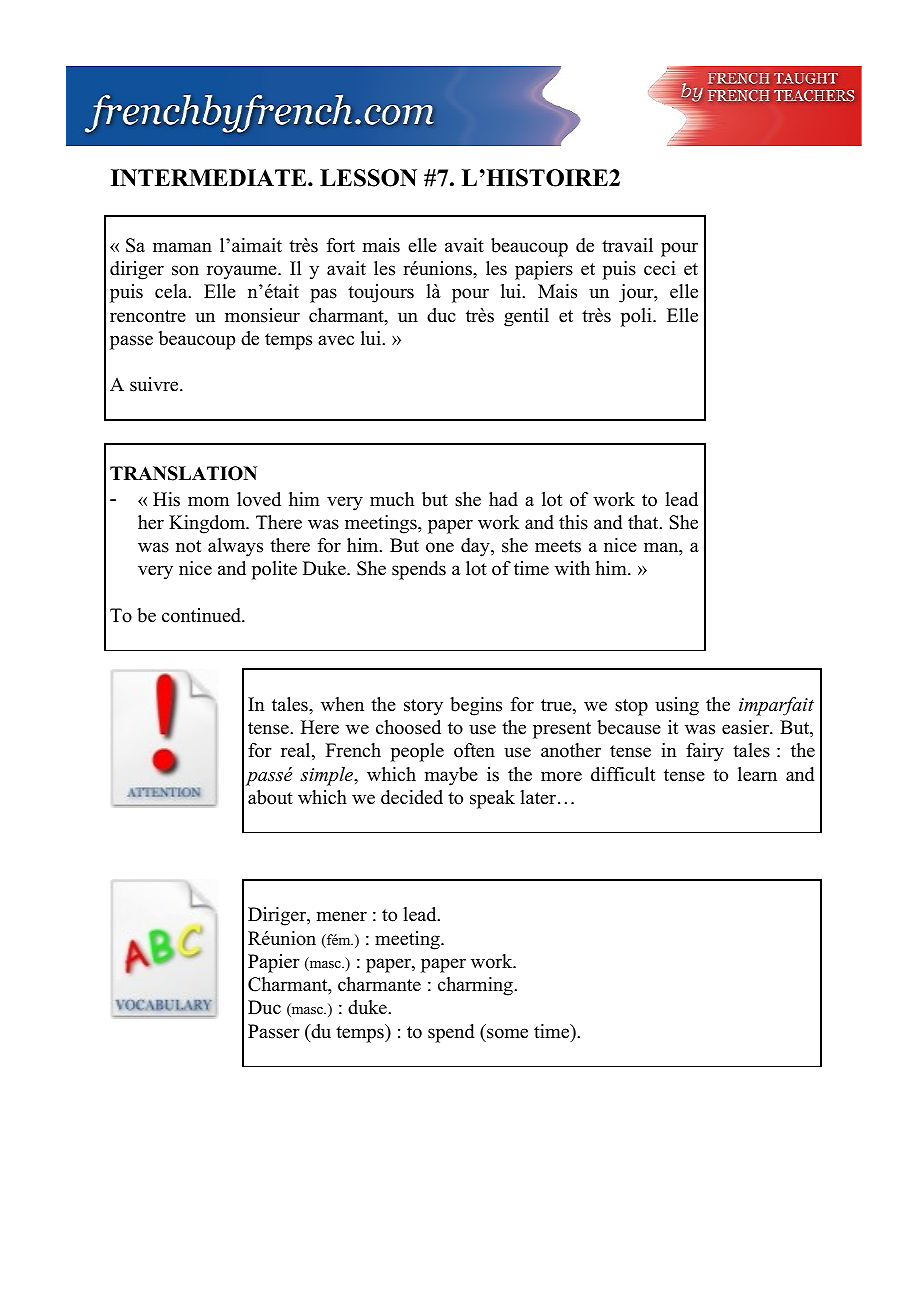 Image resolution: width=924 pixels, height=1308 pixels. What do you see at coordinates (627, 245) in the screenshot?
I see `travail` at bounding box center [627, 245].
